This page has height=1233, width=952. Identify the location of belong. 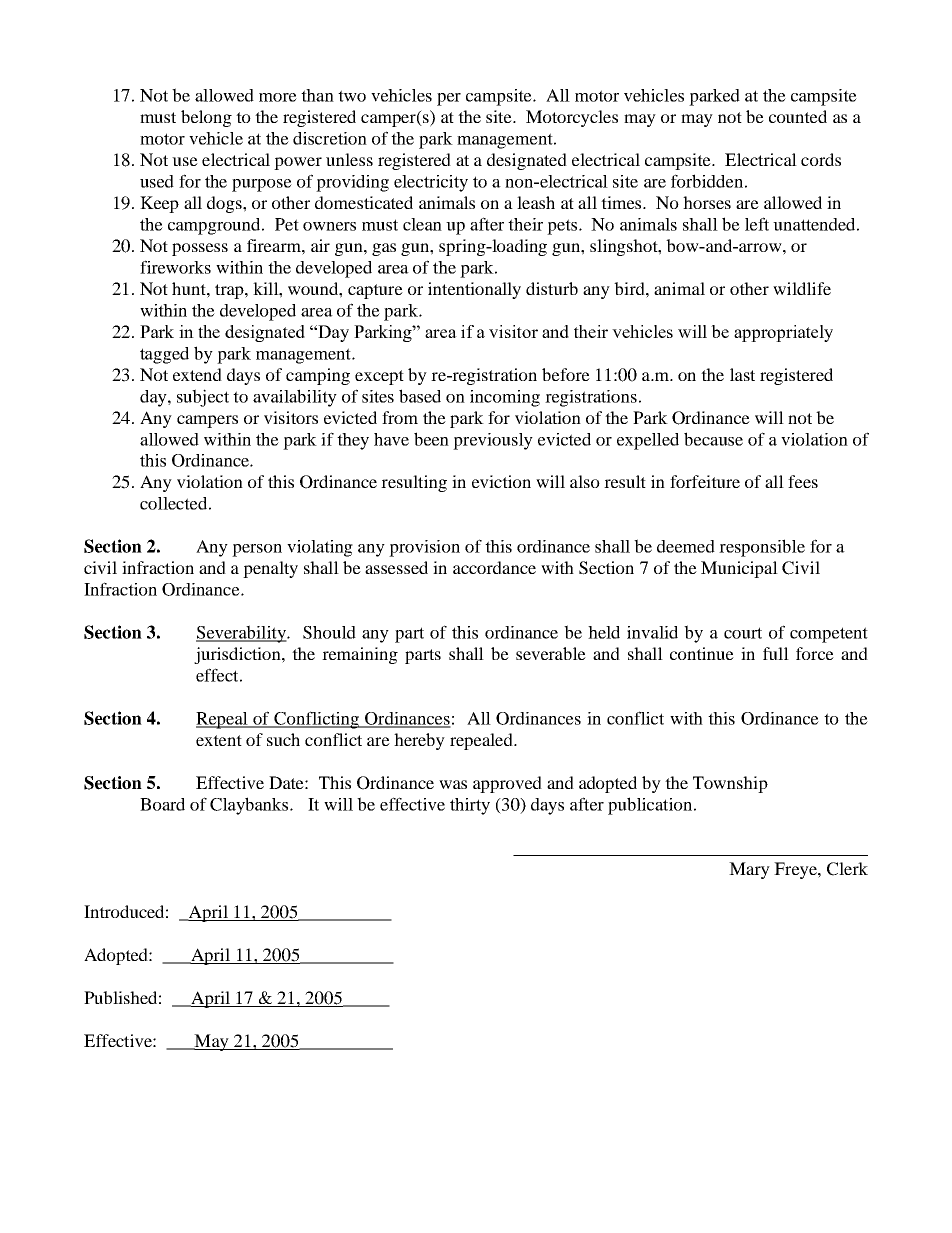
(206, 118).
